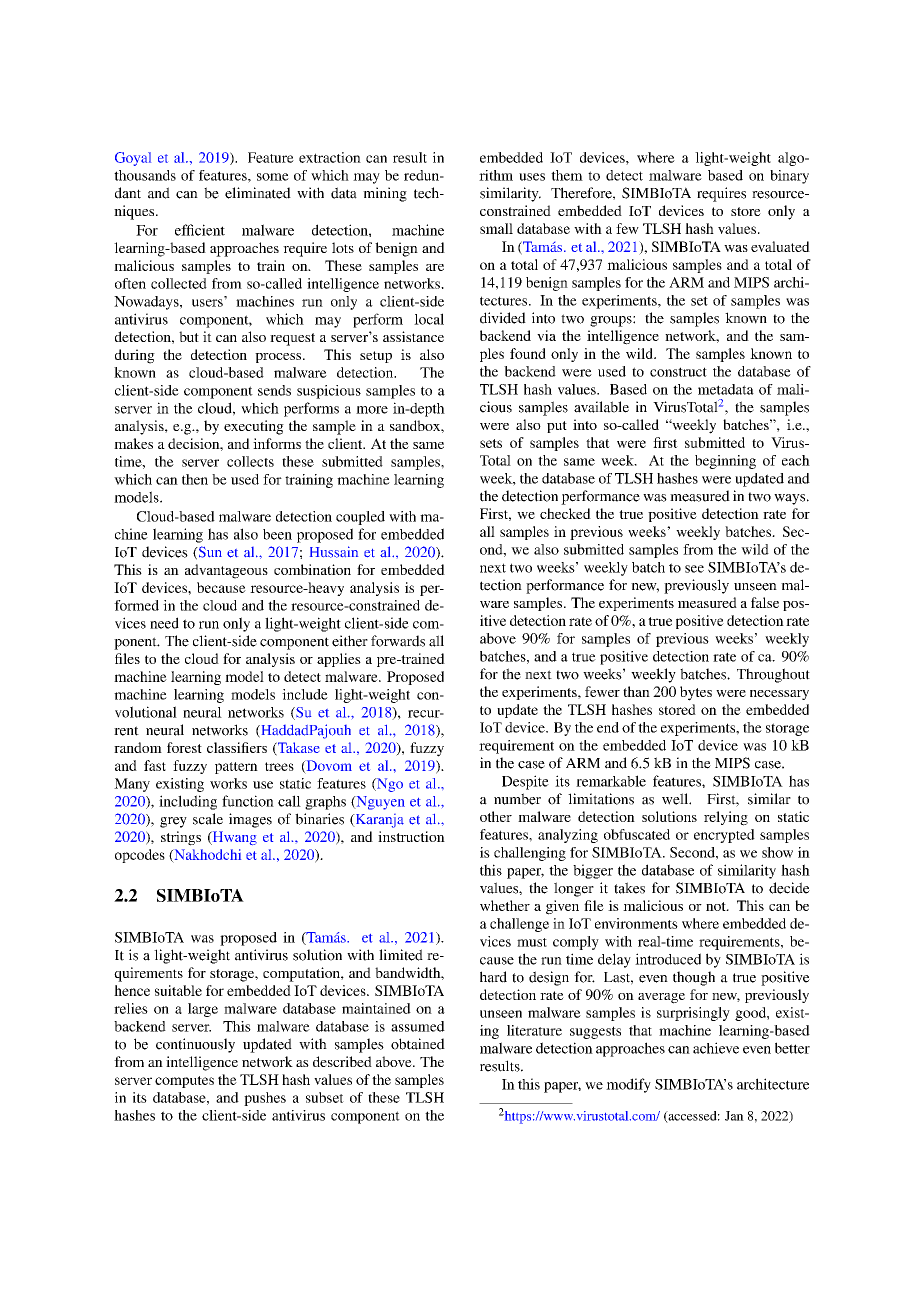  Describe the element at coordinates (195, 479) in the page. I see `then` at that location.
